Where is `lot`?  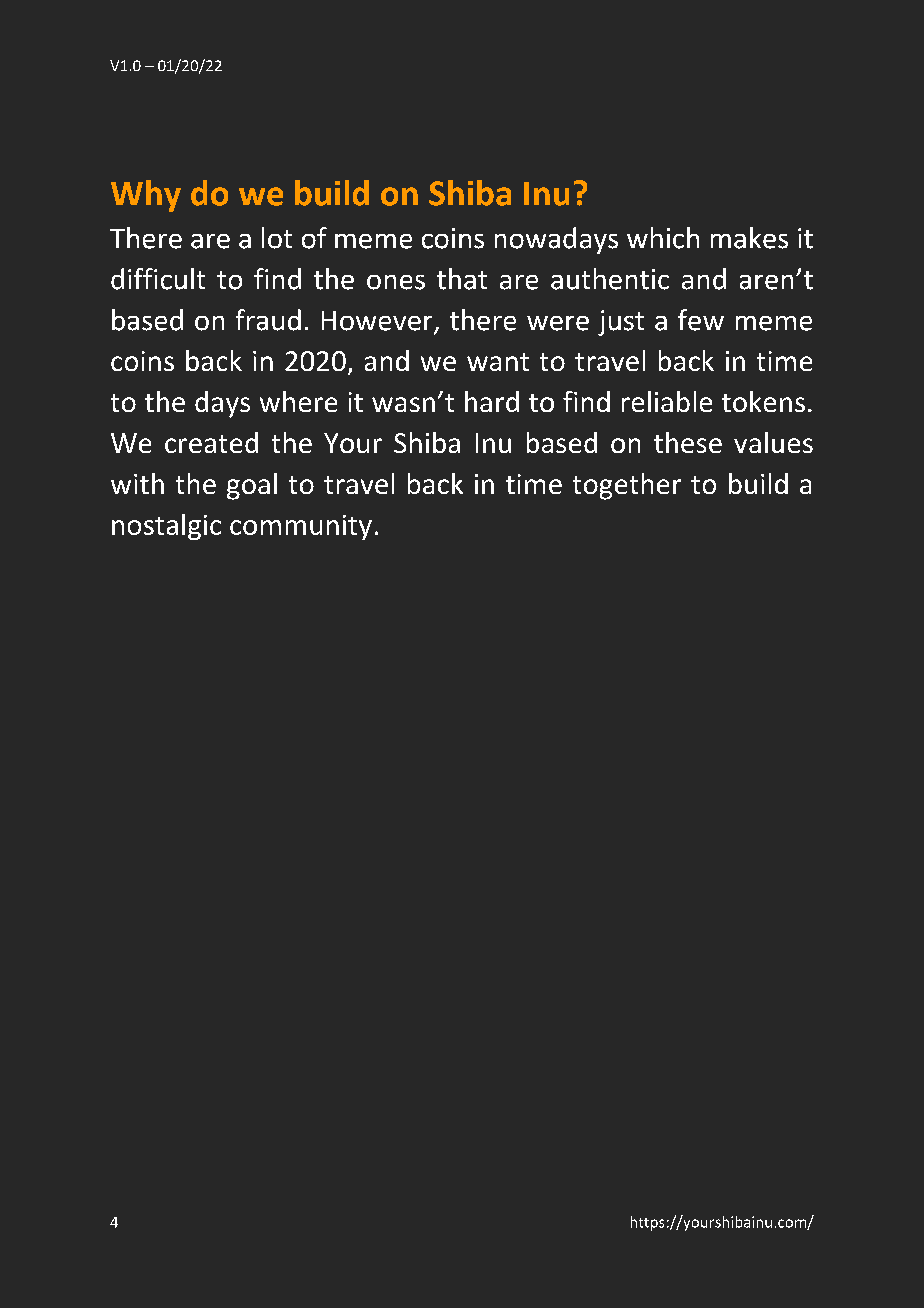
lot is located at coordinates (277, 238).
